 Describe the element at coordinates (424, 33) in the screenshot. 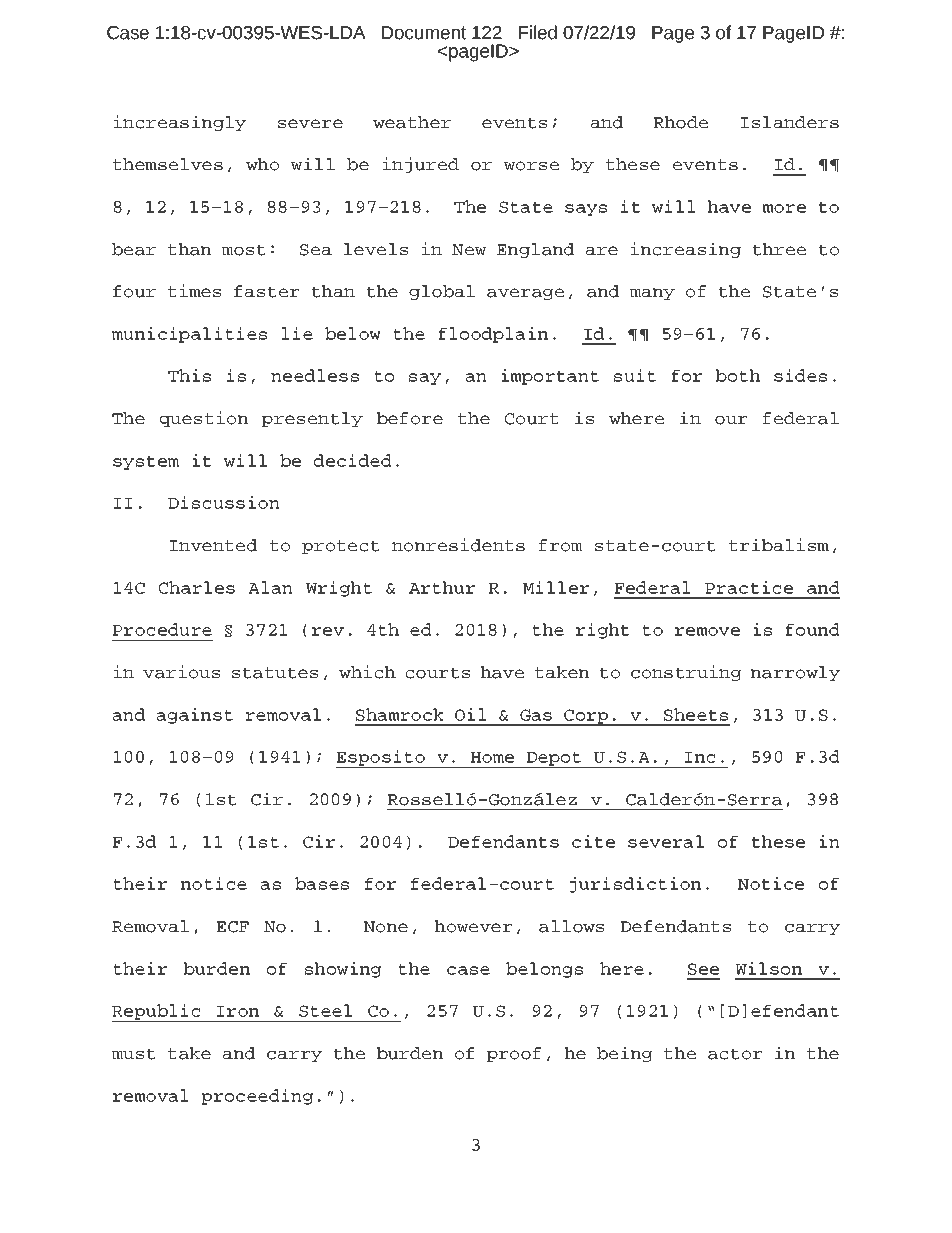

I see `Document` at that location.
